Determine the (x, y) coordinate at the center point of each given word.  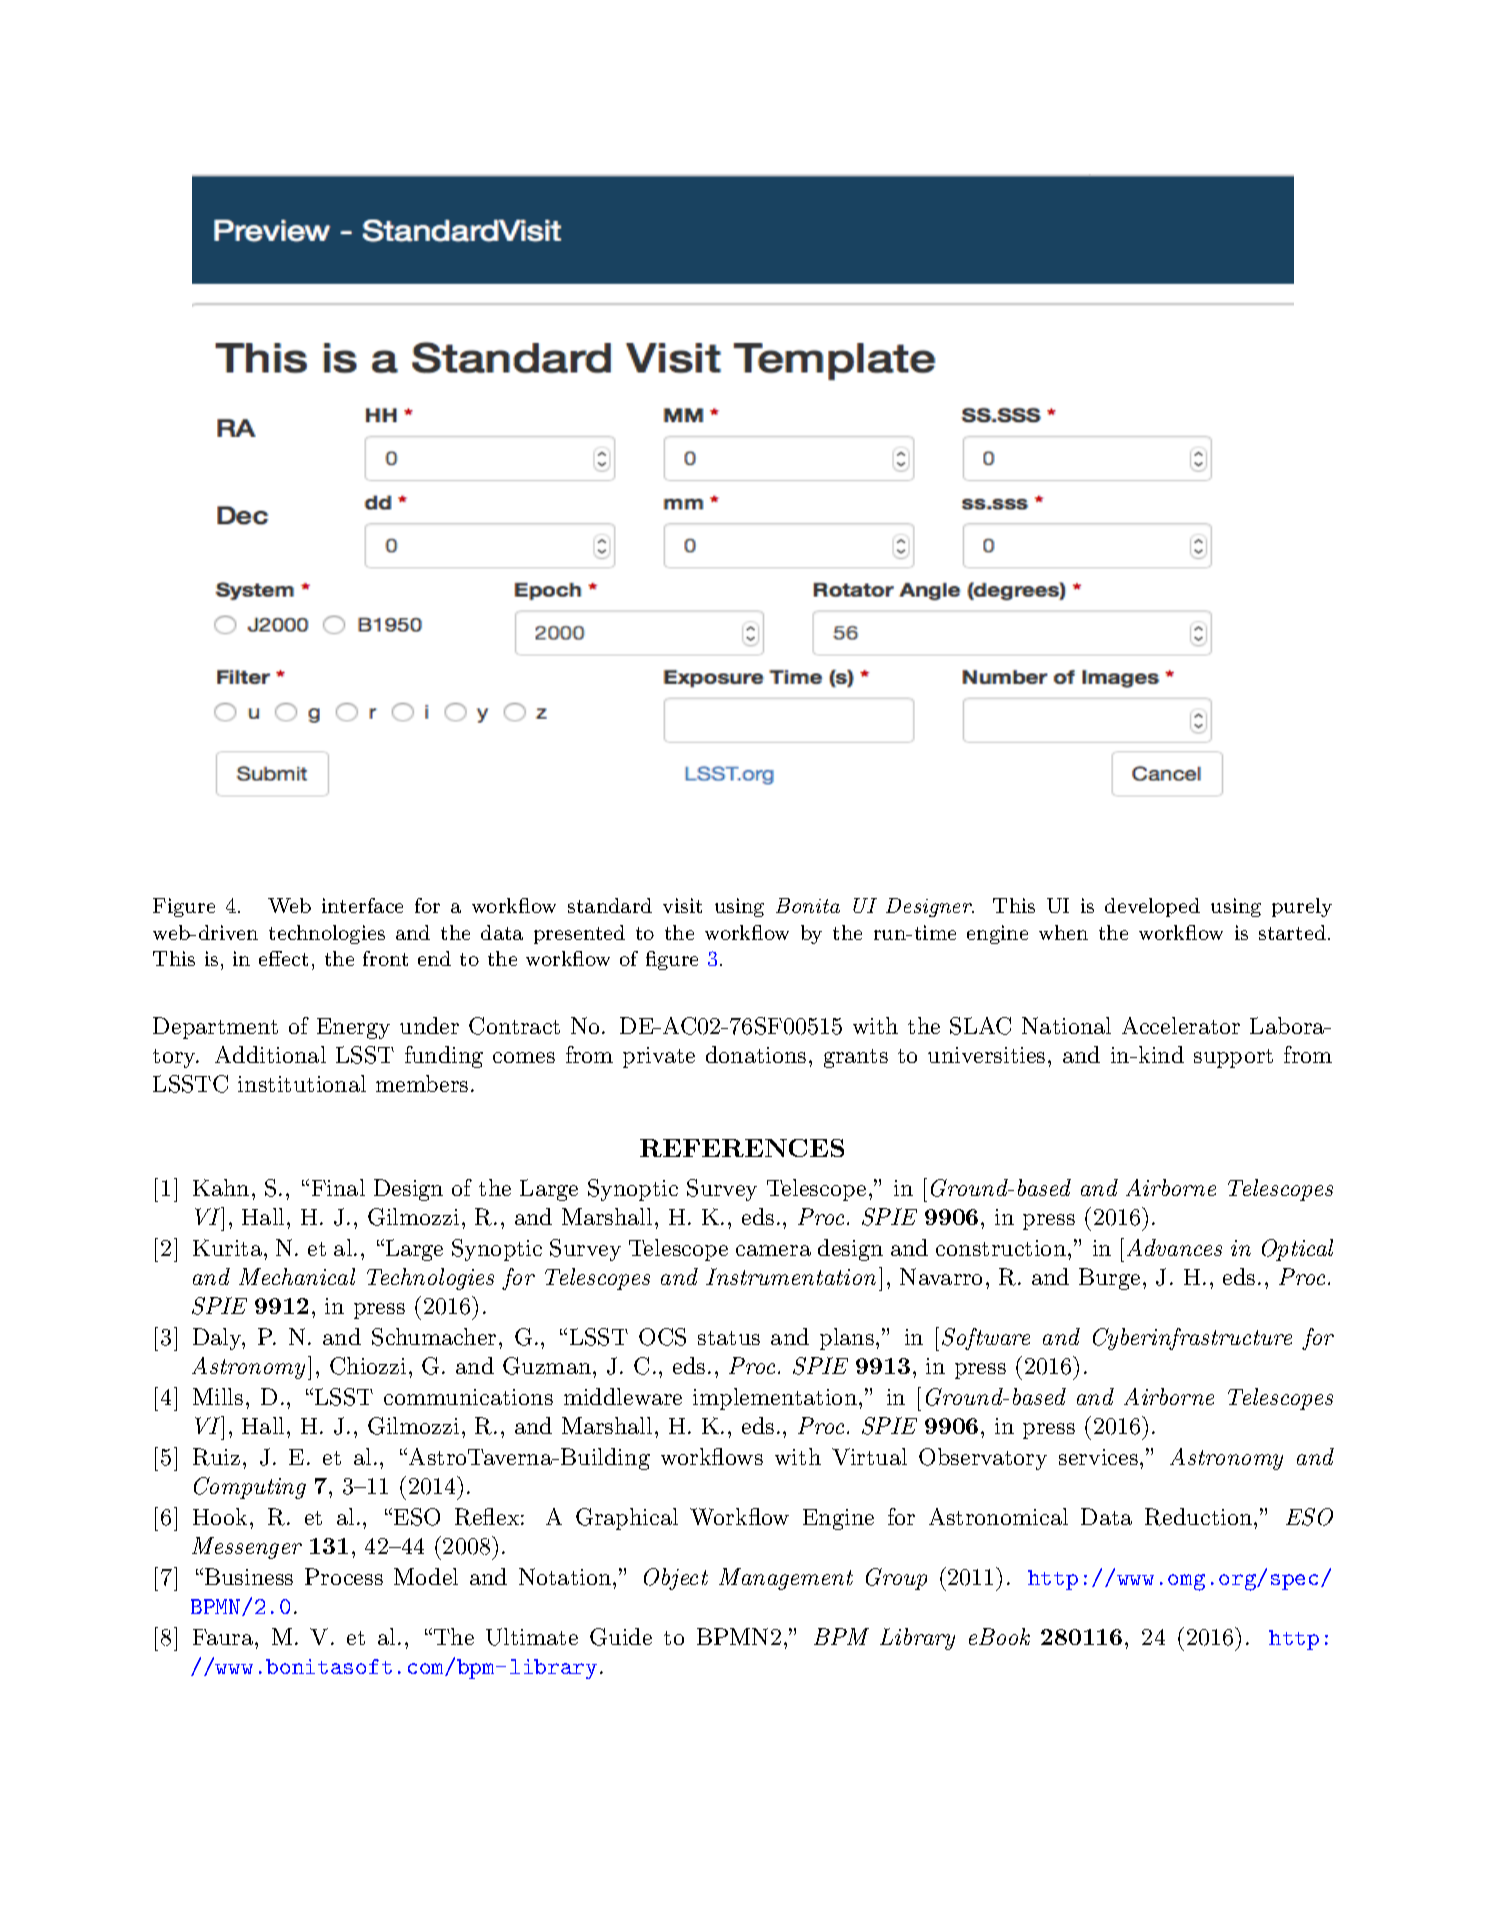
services (1098, 1457)
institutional (302, 1083)
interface (362, 905)
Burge (1109, 1279)
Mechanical (297, 1276)
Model (426, 1576)
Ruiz (216, 1457)
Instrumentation (791, 1276)
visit (682, 905)
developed (1152, 907)
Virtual (869, 1456)
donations (756, 1054)
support (1233, 1058)
